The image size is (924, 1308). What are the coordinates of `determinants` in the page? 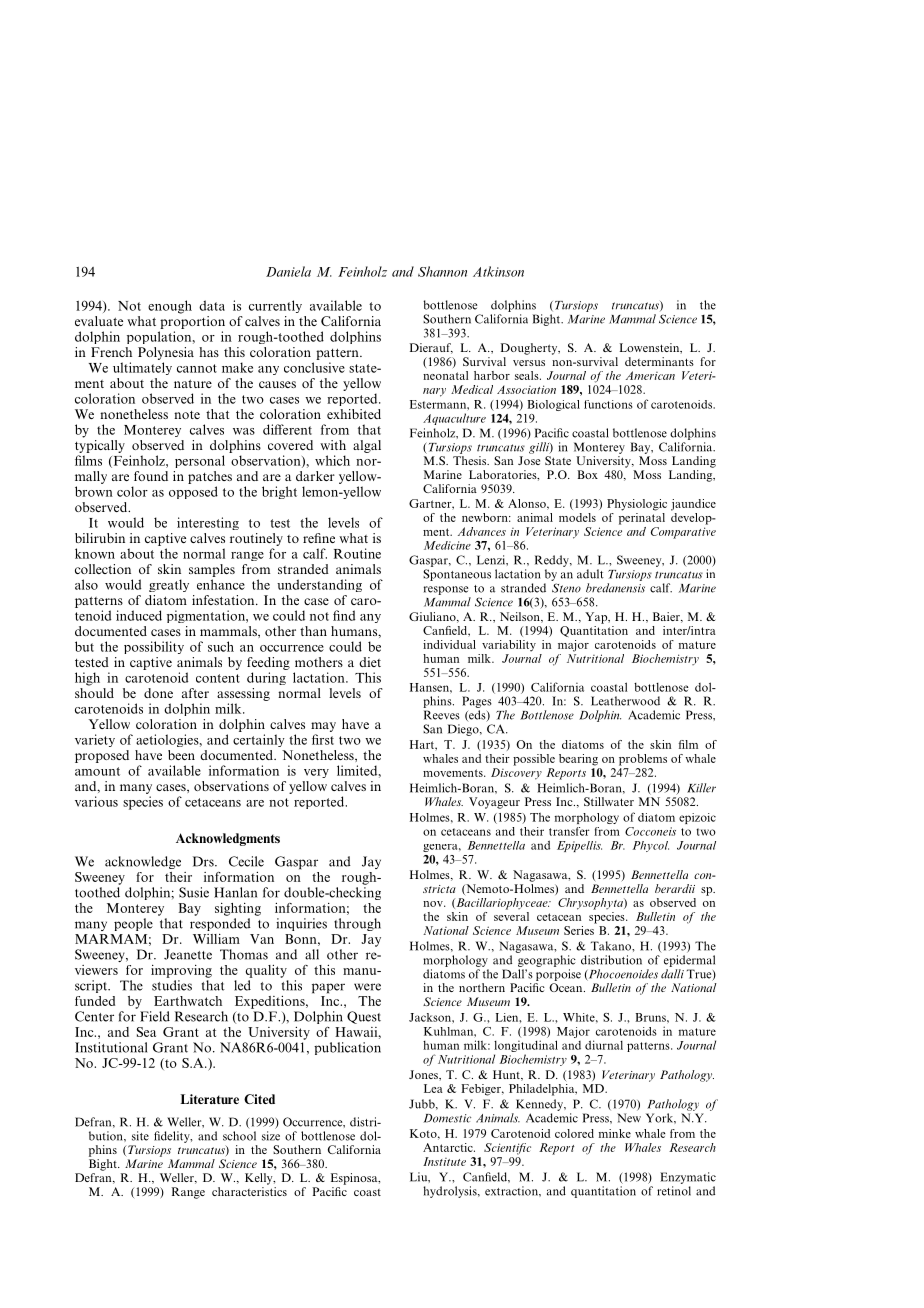 It's located at (659, 361).
